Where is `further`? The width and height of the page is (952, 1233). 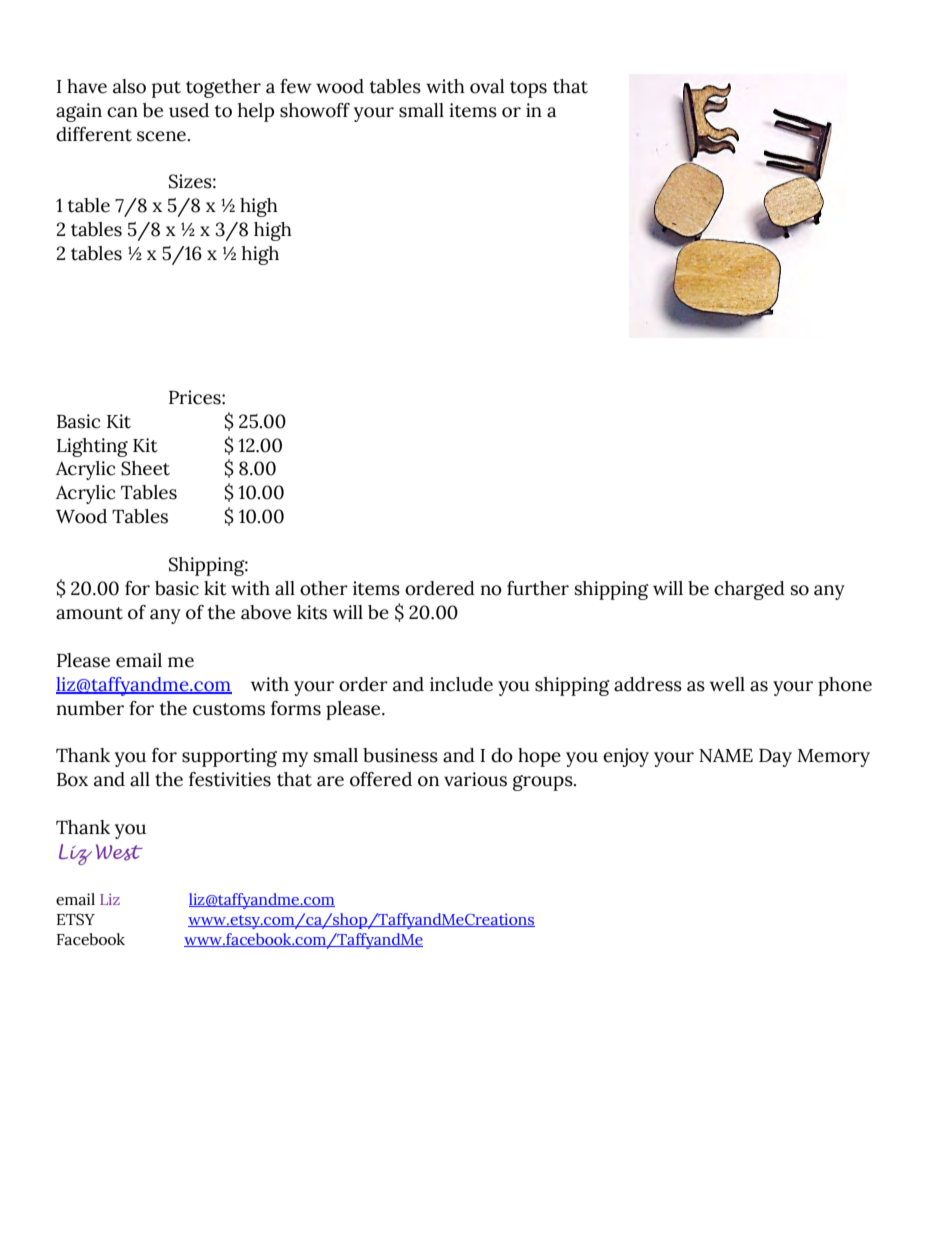 further is located at coordinates (538, 588).
